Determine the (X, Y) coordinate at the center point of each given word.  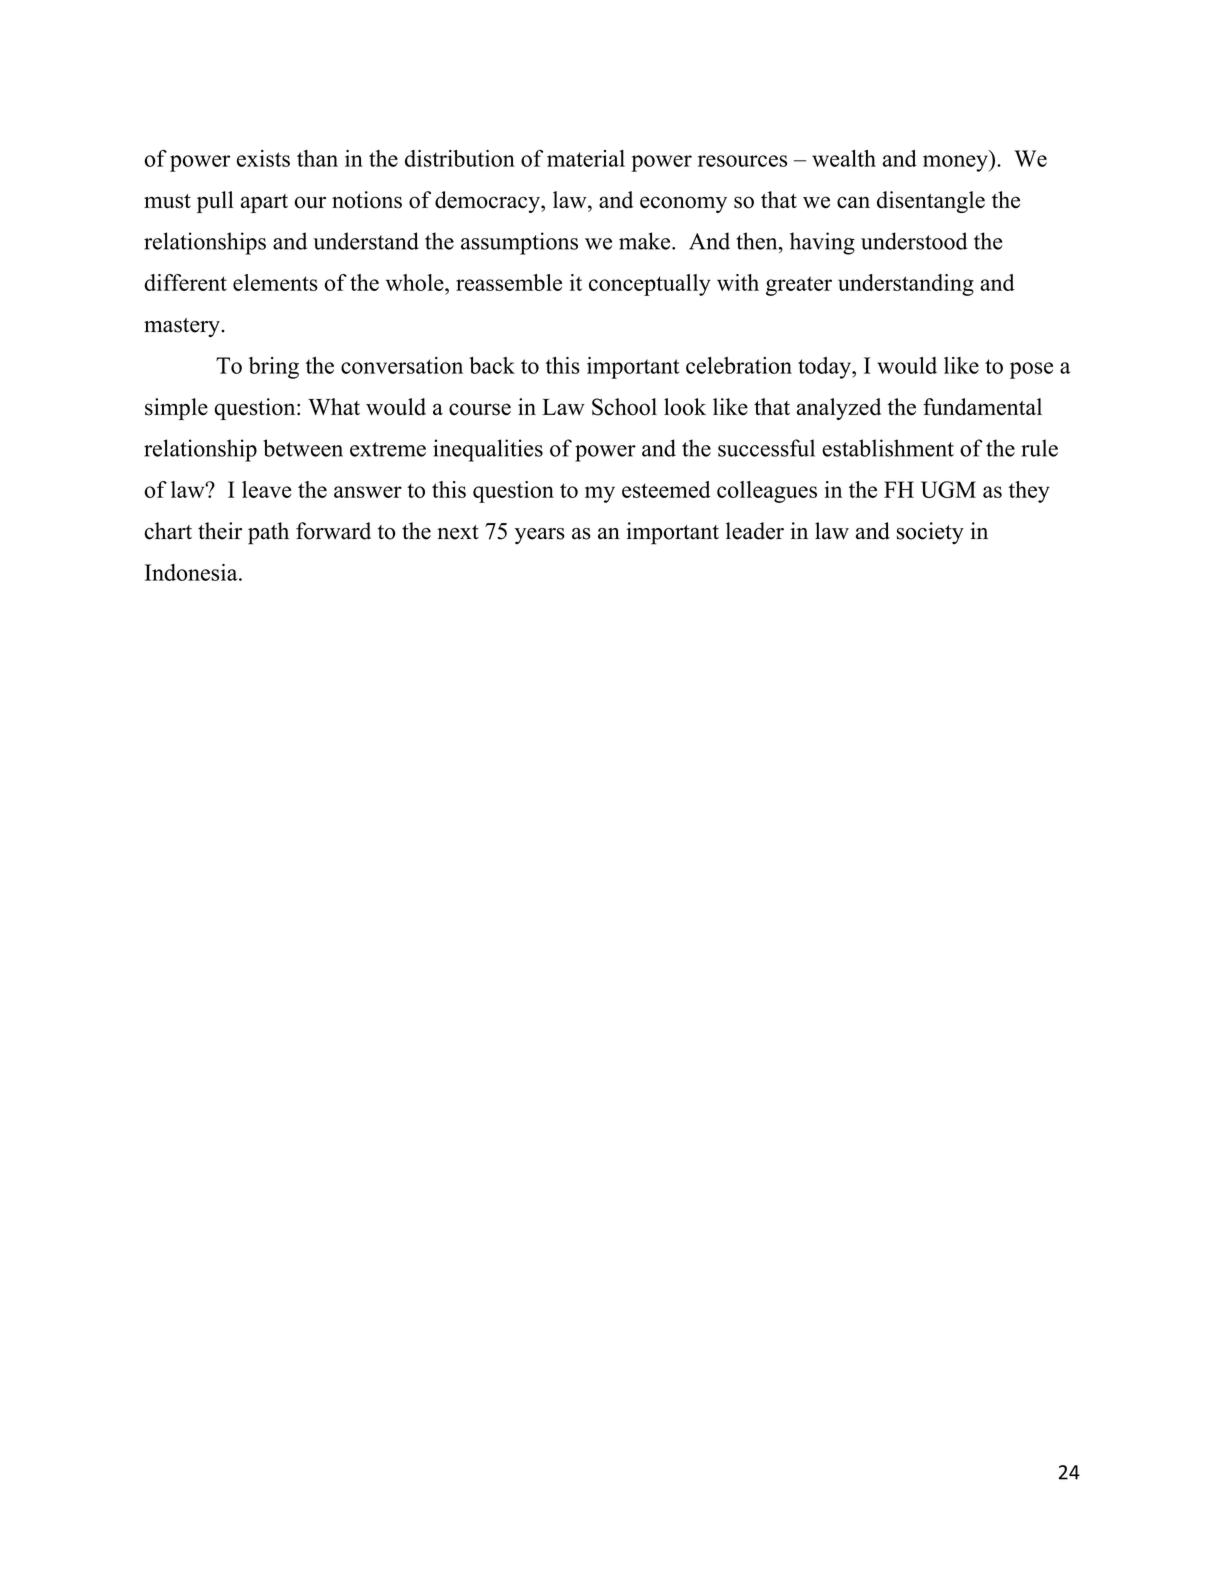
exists (263, 158)
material (586, 158)
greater (799, 286)
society (930, 533)
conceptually (650, 285)
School (624, 407)
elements (275, 282)
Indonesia (192, 572)
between (303, 448)
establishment (888, 448)
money (956, 163)
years (540, 536)
